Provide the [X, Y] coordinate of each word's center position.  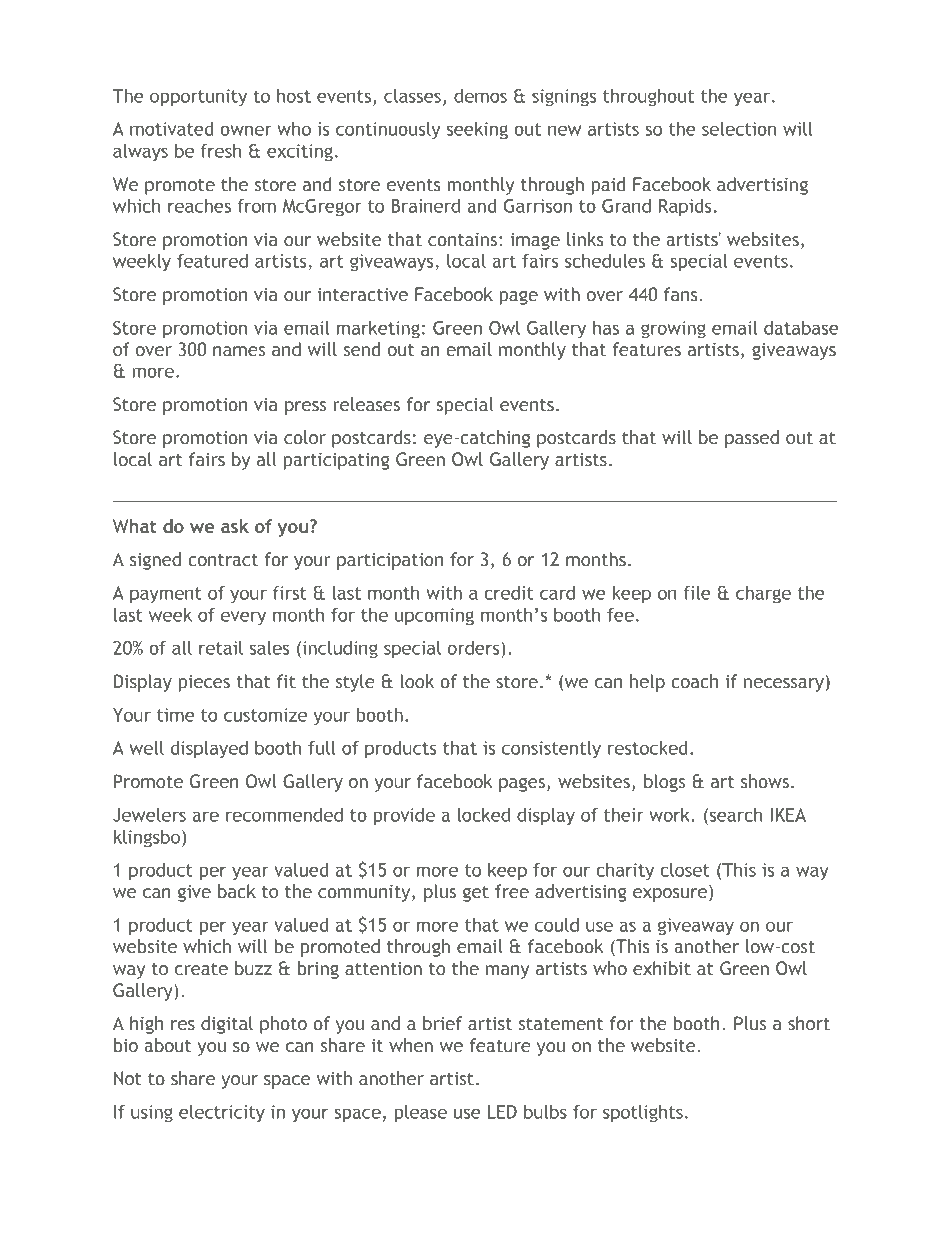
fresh [221, 151]
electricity [222, 1113]
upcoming [434, 617]
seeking [477, 131]
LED [502, 1112]
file [697, 593]
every [243, 618]
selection [739, 129]
